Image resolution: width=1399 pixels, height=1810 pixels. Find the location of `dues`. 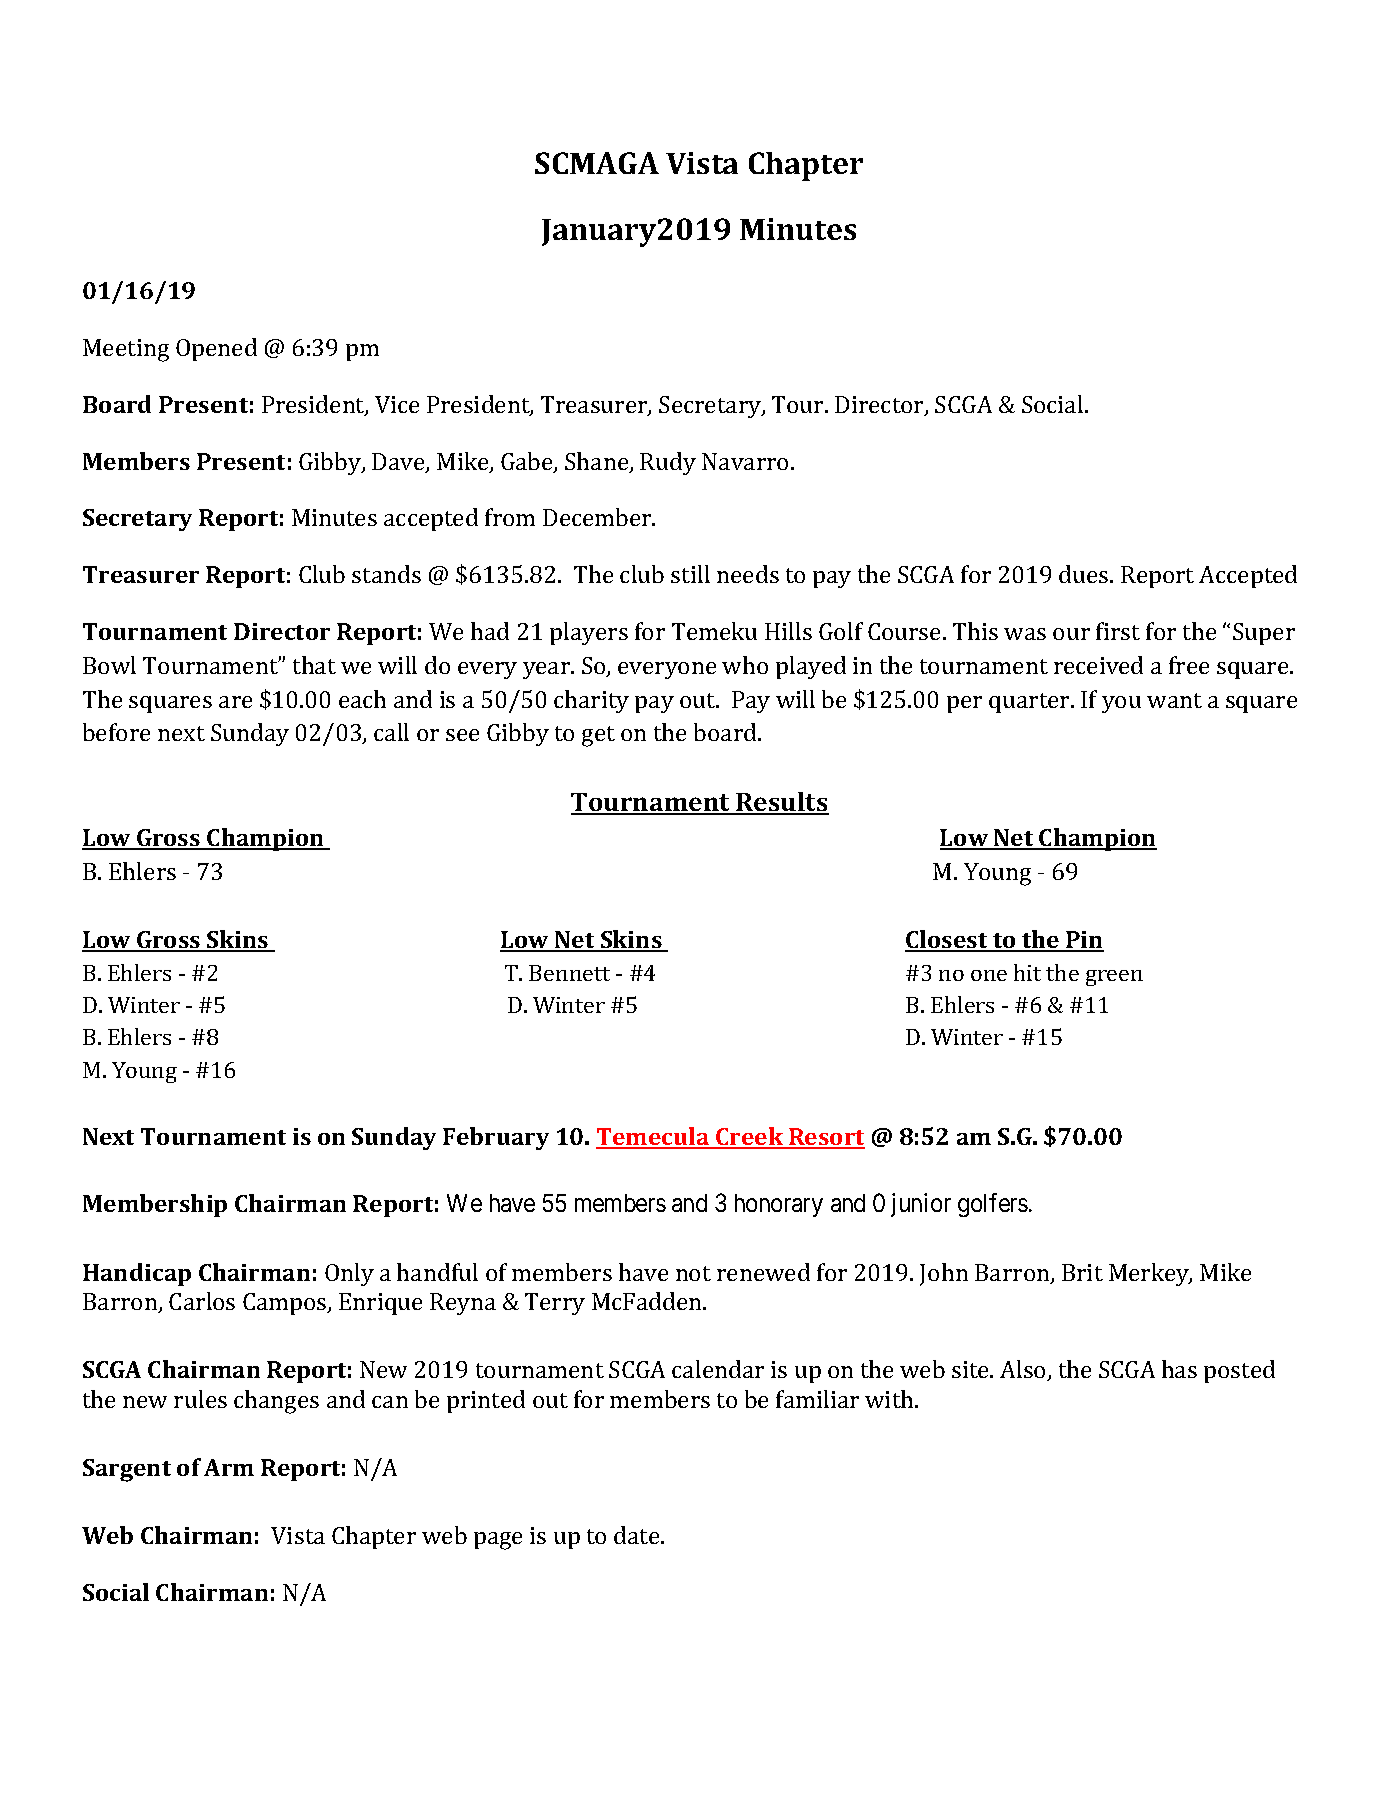

dues is located at coordinates (1085, 574).
